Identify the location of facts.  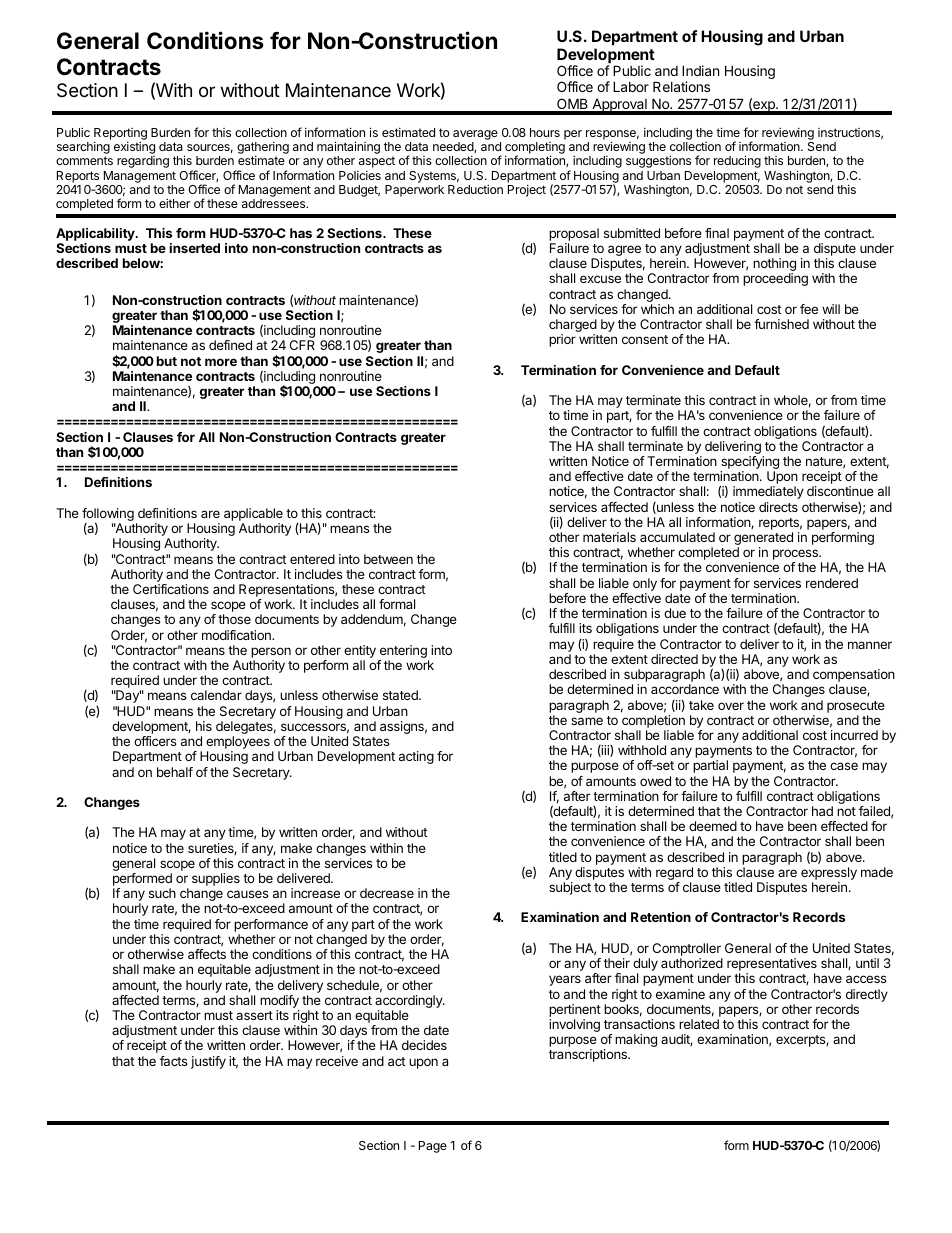
(174, 1061).
